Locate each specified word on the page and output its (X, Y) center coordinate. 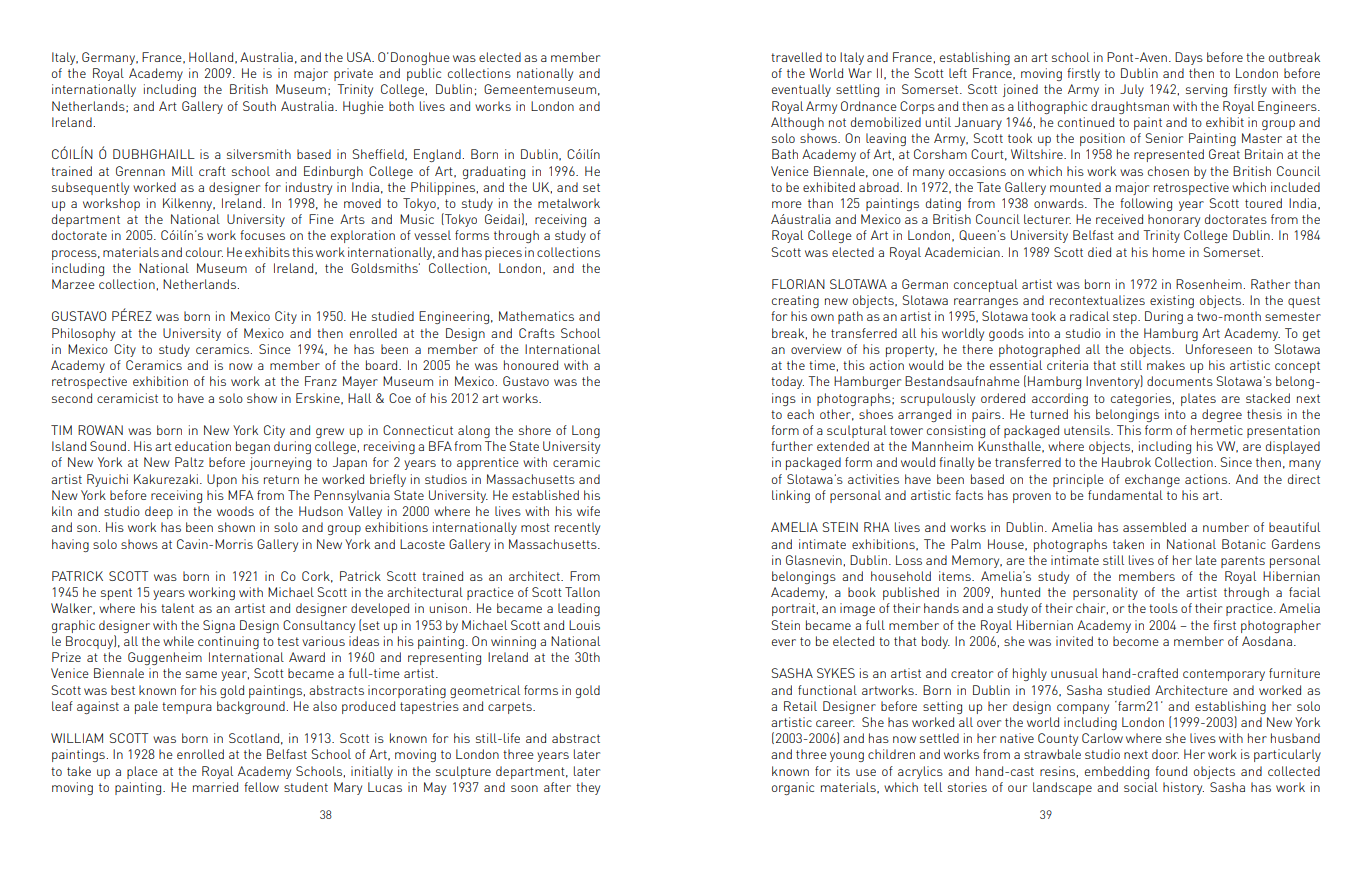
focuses (262, 235)
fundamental (1125, 495)
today (787, 382)
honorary (1174, 220)
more (787, 204)
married (215, 787)
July (1132, 90)
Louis (584, 625)
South (259, 106)
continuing (228, 642)
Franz (321, 381)
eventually (801, 90)
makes (1166, 365)
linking (791, 496)
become (1136, 641)
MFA (241, 495)
